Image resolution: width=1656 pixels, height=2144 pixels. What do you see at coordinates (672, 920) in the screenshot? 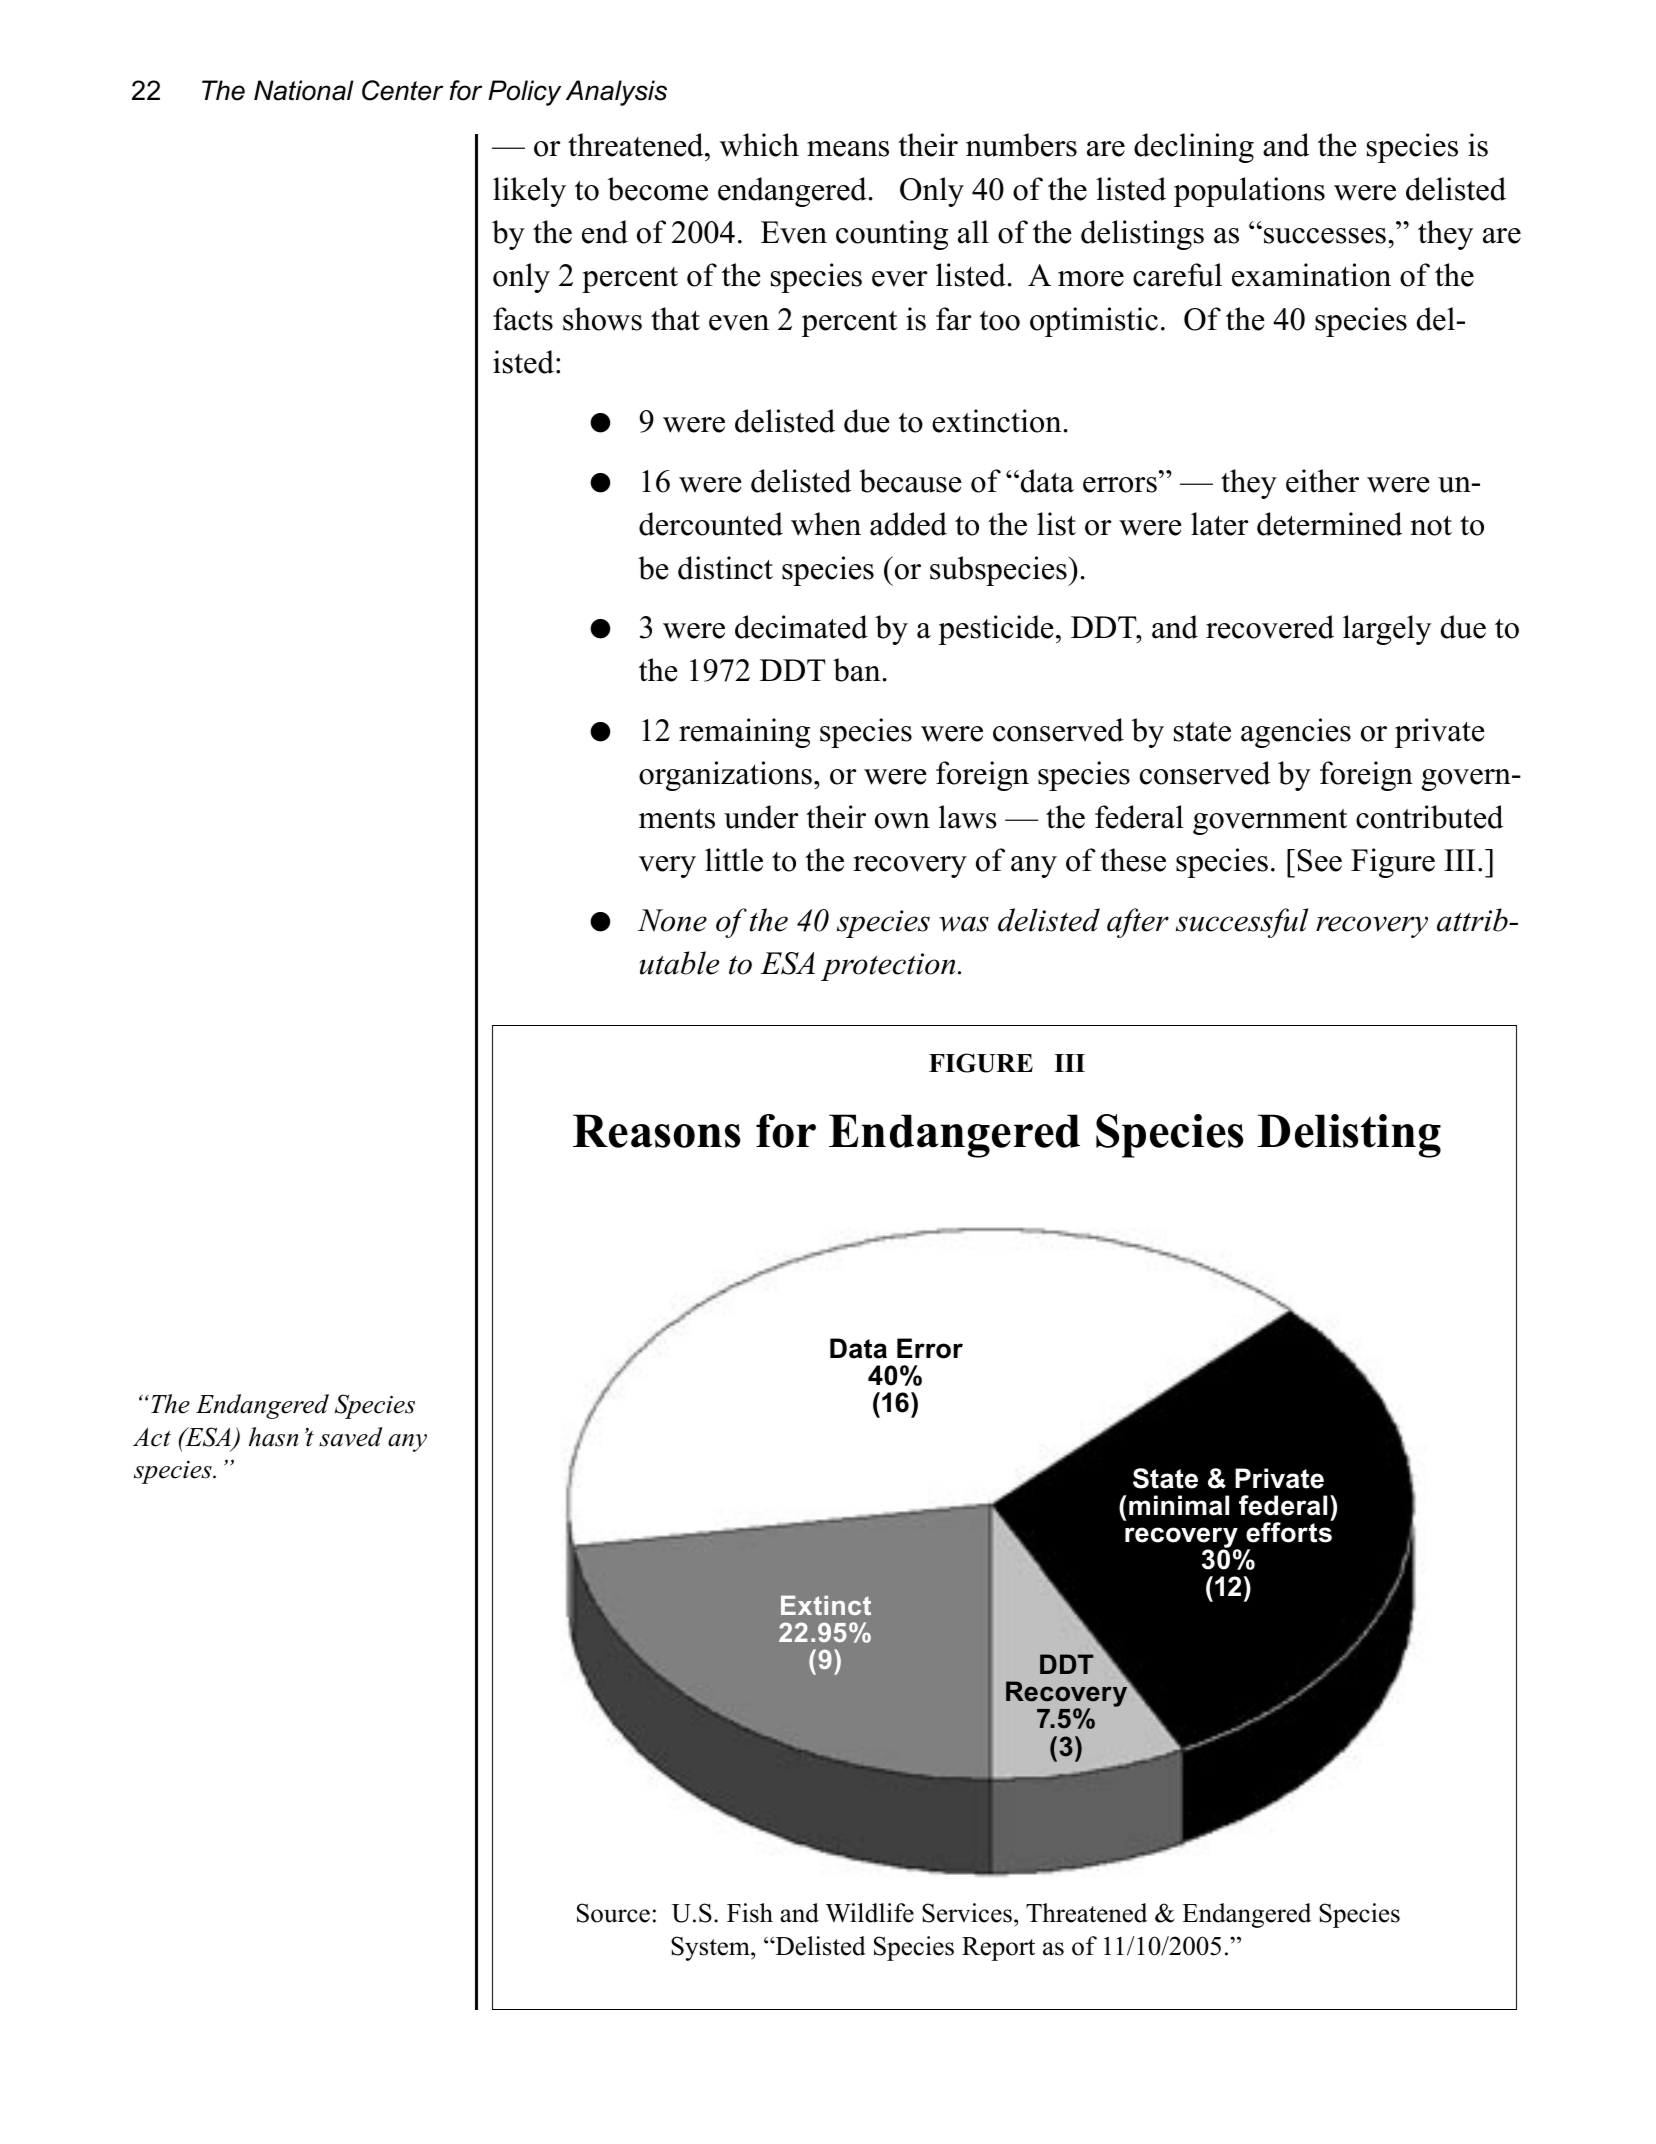
I see `None` at bounding box center [672, 920].
